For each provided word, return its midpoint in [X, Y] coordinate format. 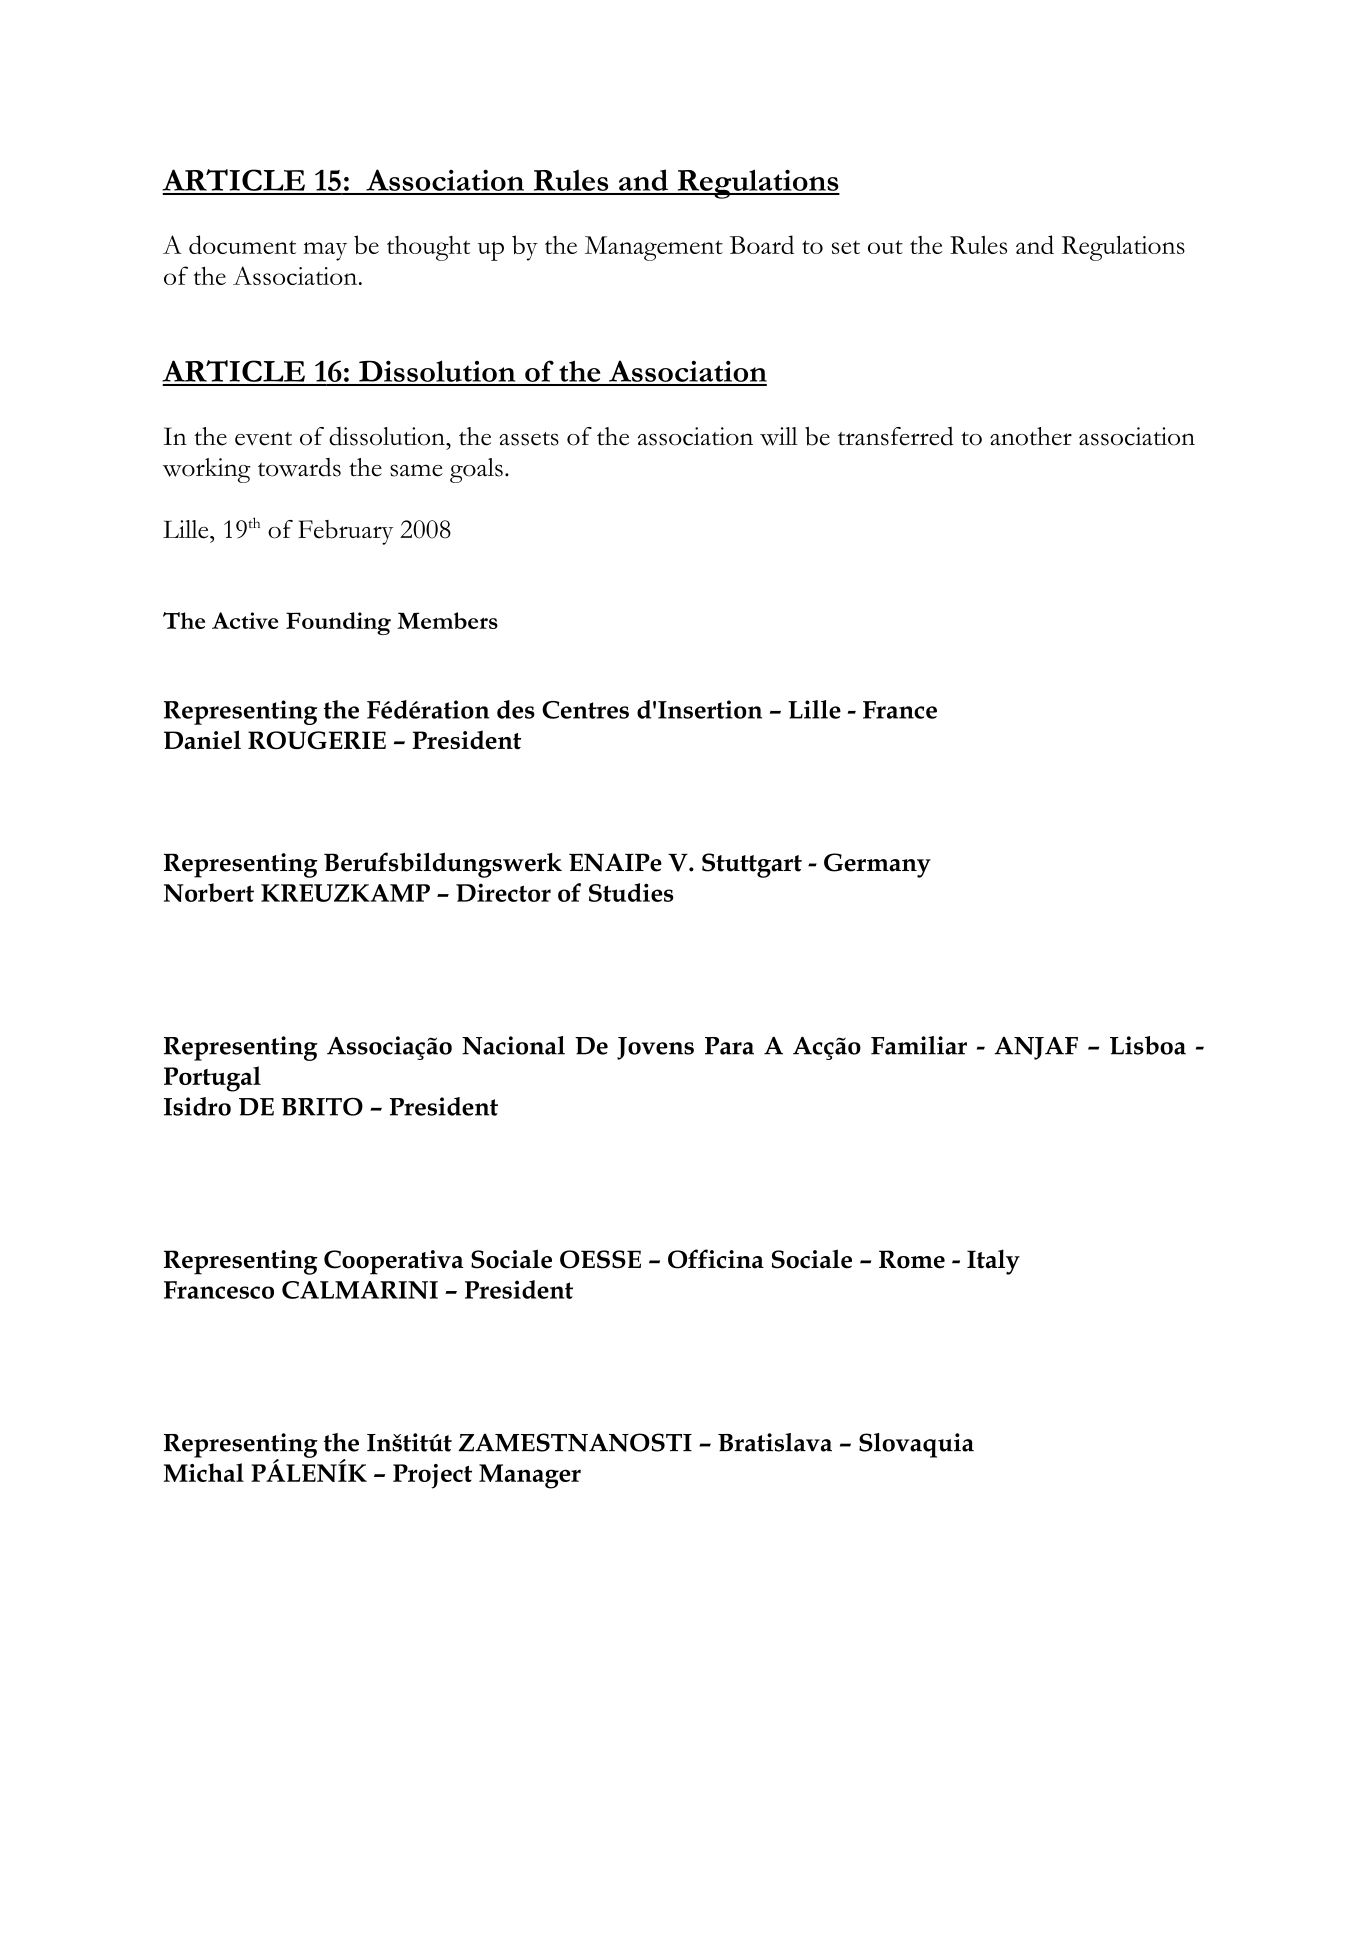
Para [729, 1046]
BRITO [322, 1107]
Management [654, 248]
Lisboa [1148, 1045]
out [885, 247]
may [325, 251]
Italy [993, 1262]
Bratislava [775, 1442]
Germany [877, 865]
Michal [204, 1472]
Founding [338, 623]
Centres [585, 710]
